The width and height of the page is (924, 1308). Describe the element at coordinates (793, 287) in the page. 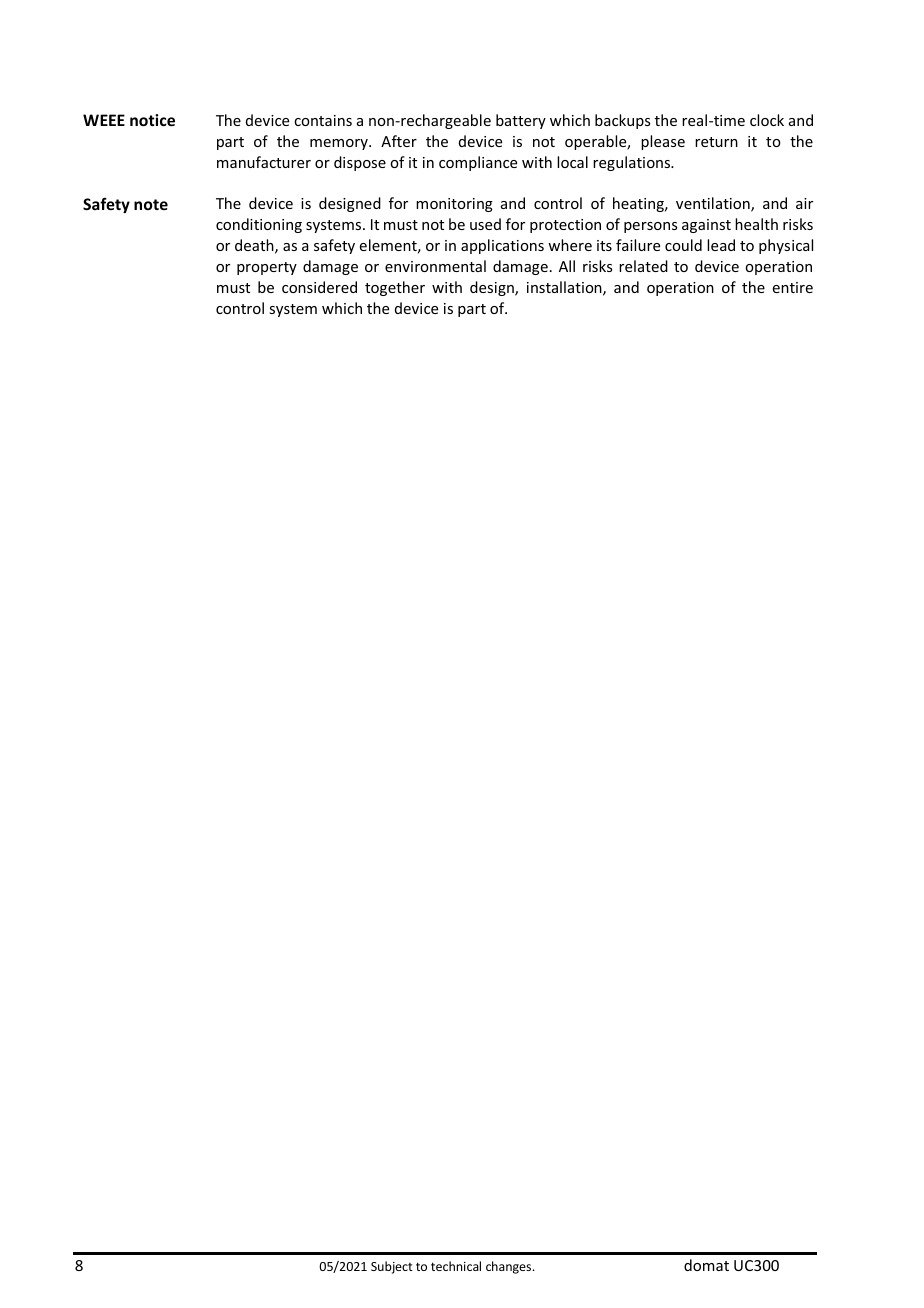

I see `entire` at that location.
